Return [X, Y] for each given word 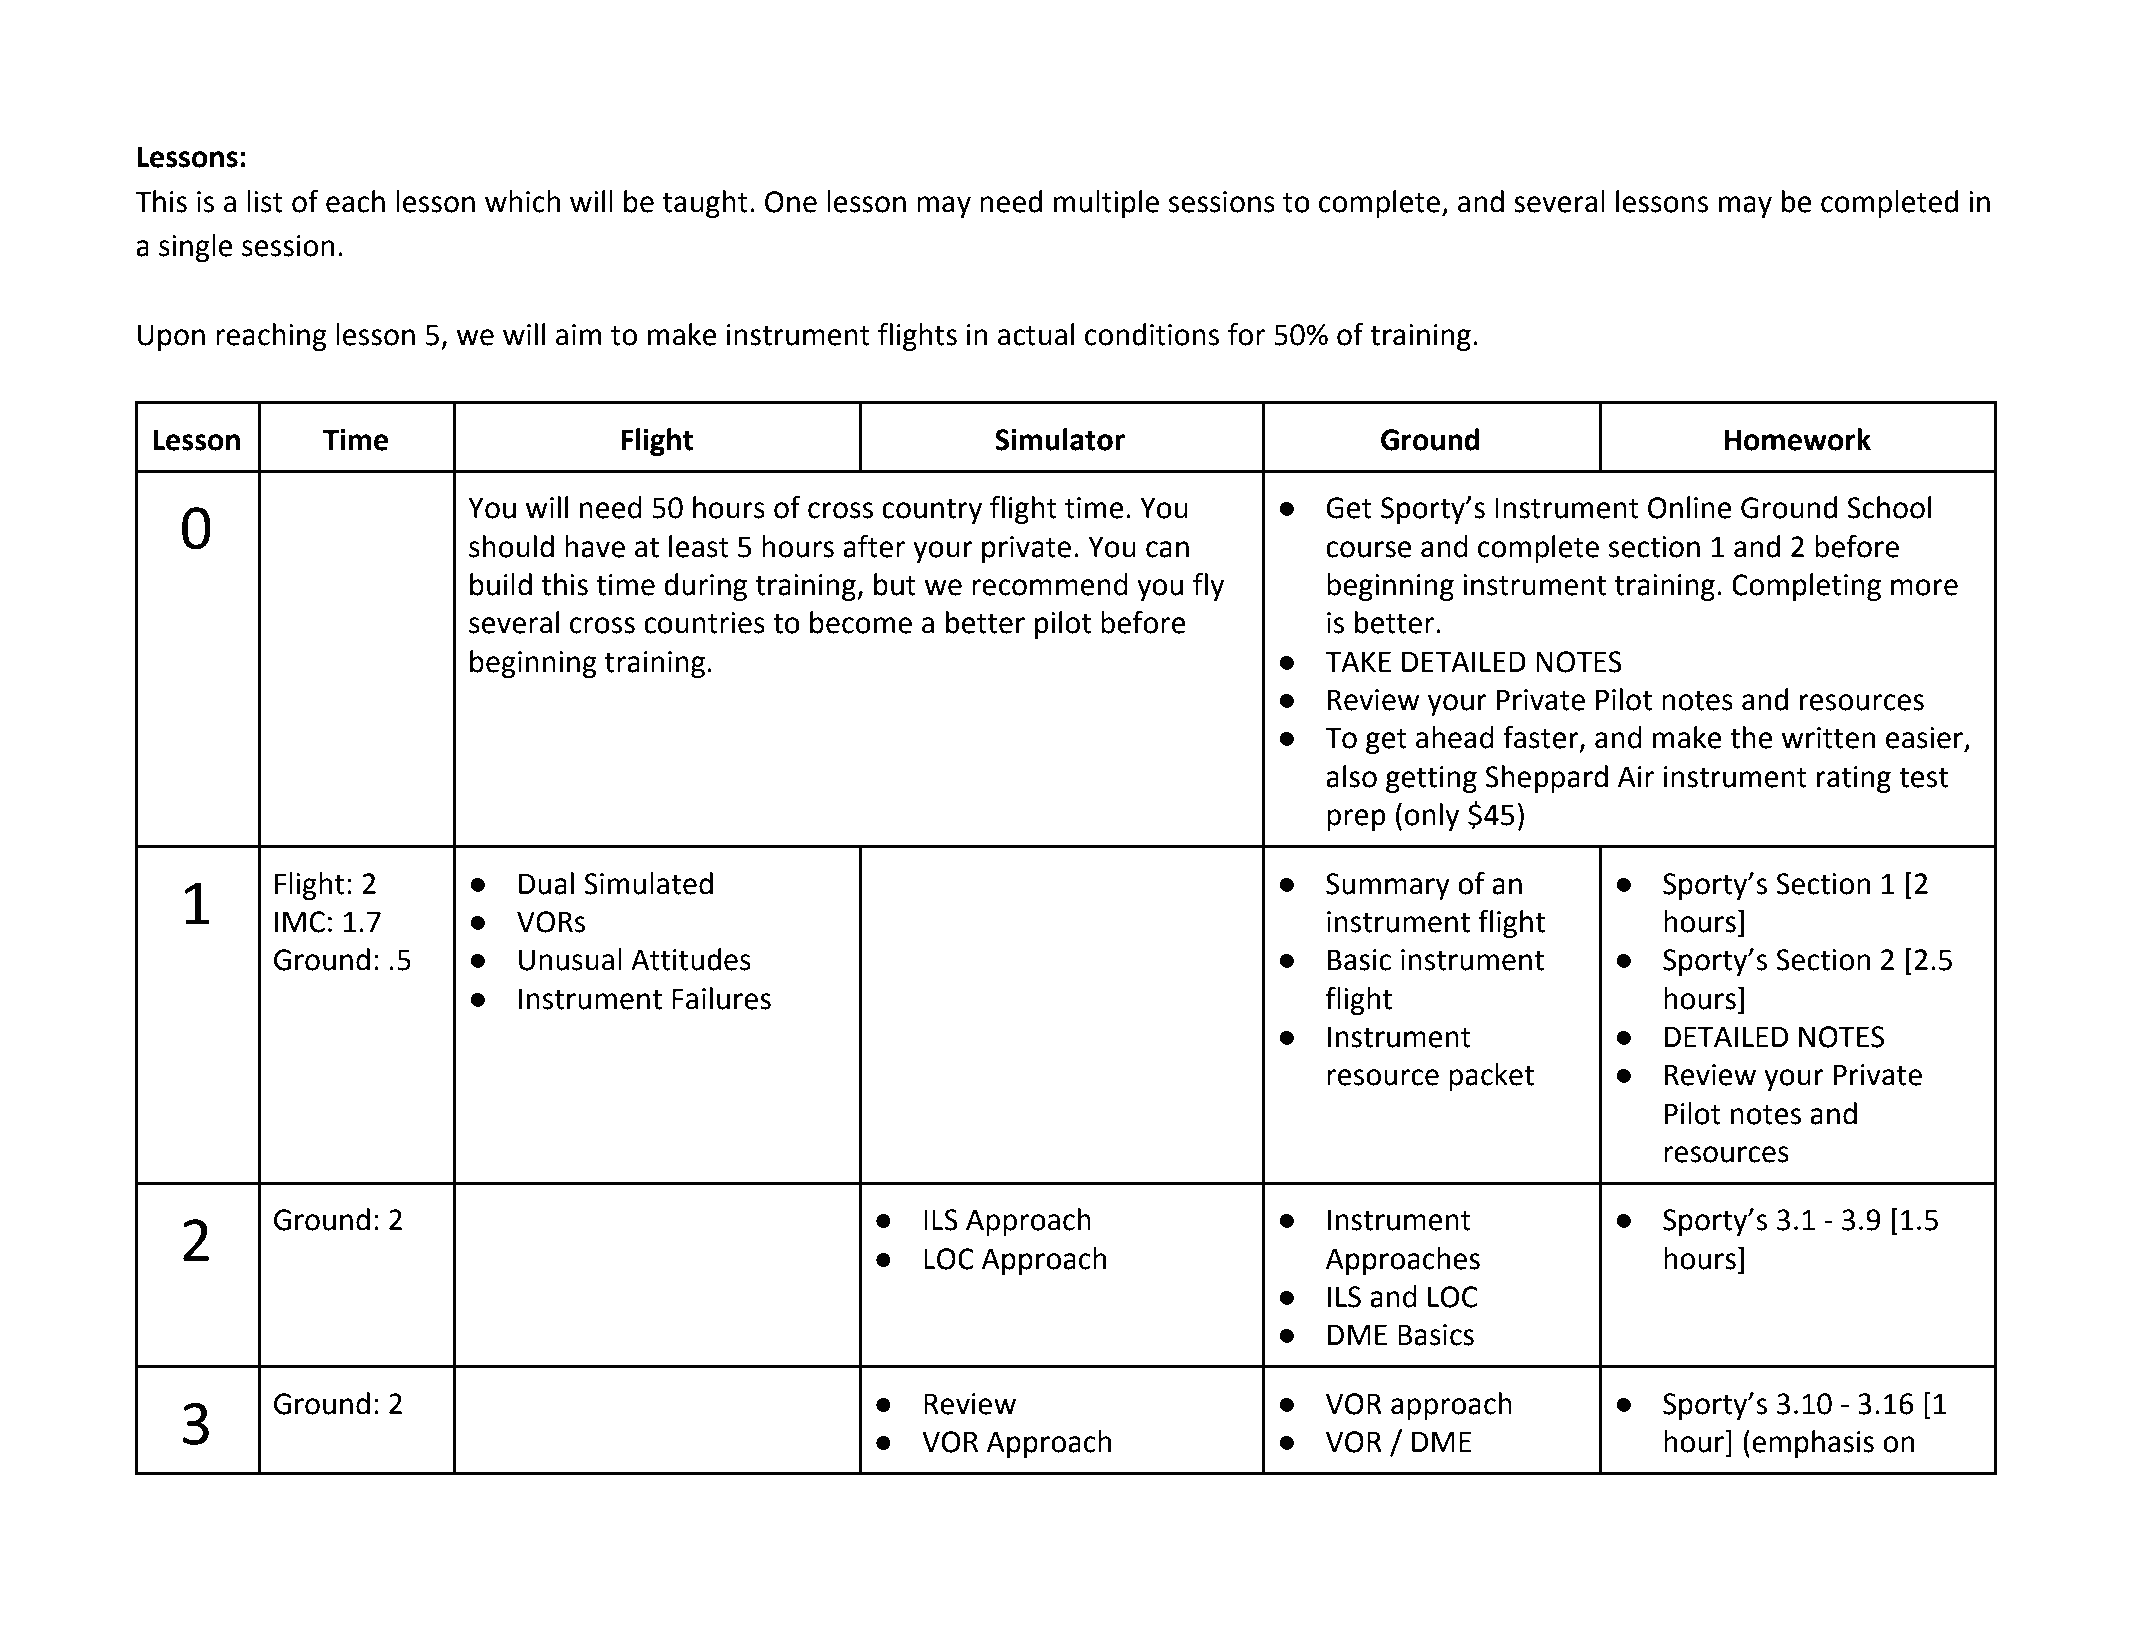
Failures [721, 998]
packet [1491, 1077]
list [265, 201]
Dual [546, 883]
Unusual [570, 959]
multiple [1106, 204]
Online [1690, 507]
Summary [1388, 886]
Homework [1797, 439]
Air [1636, 776]
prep [1356, 820]
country [932, 511]
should [511, 546]
